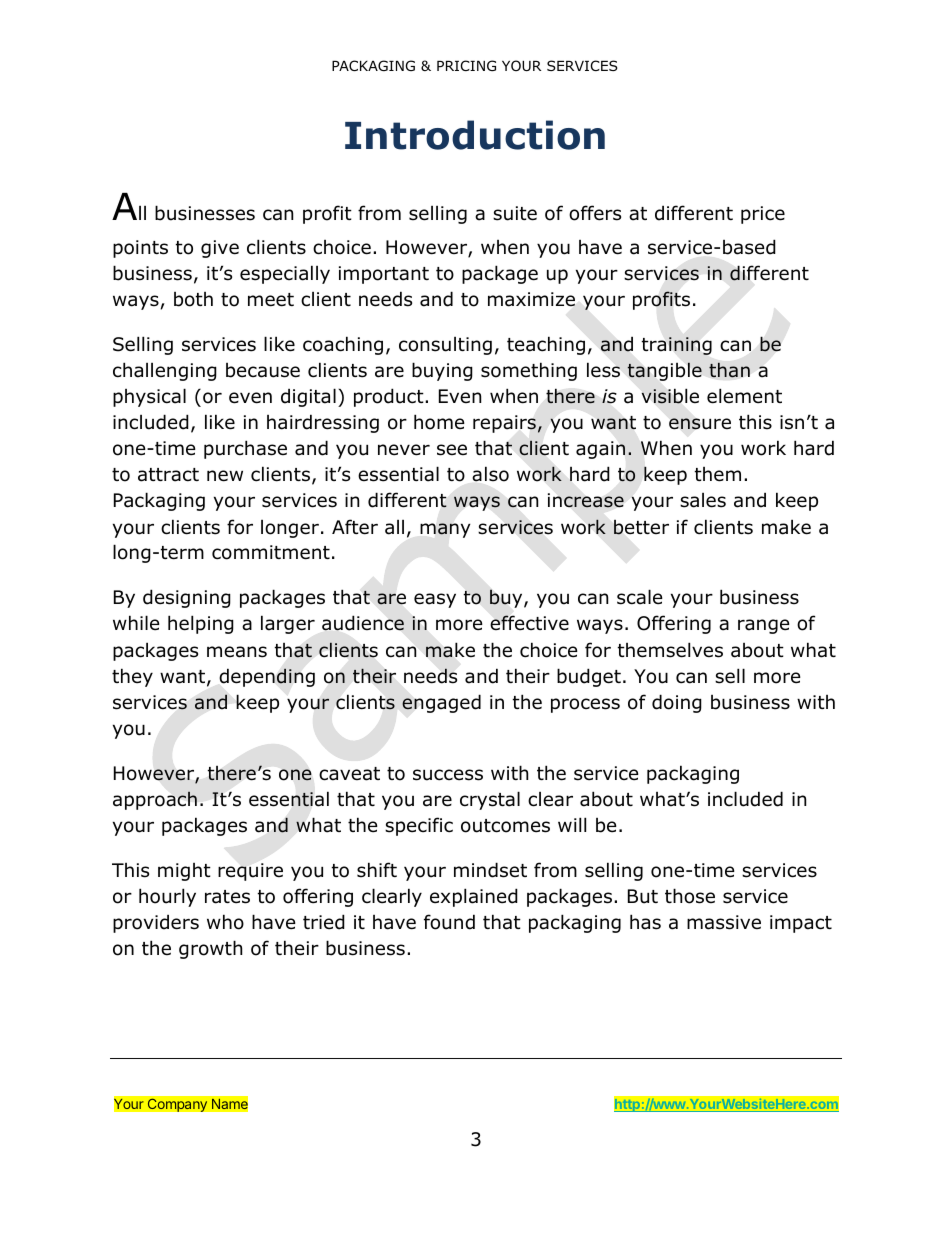 The image size is (952, 1233). What do you see at coordinates (763, 215) in the document?
I see `price` at bounding box center [763, 215].
